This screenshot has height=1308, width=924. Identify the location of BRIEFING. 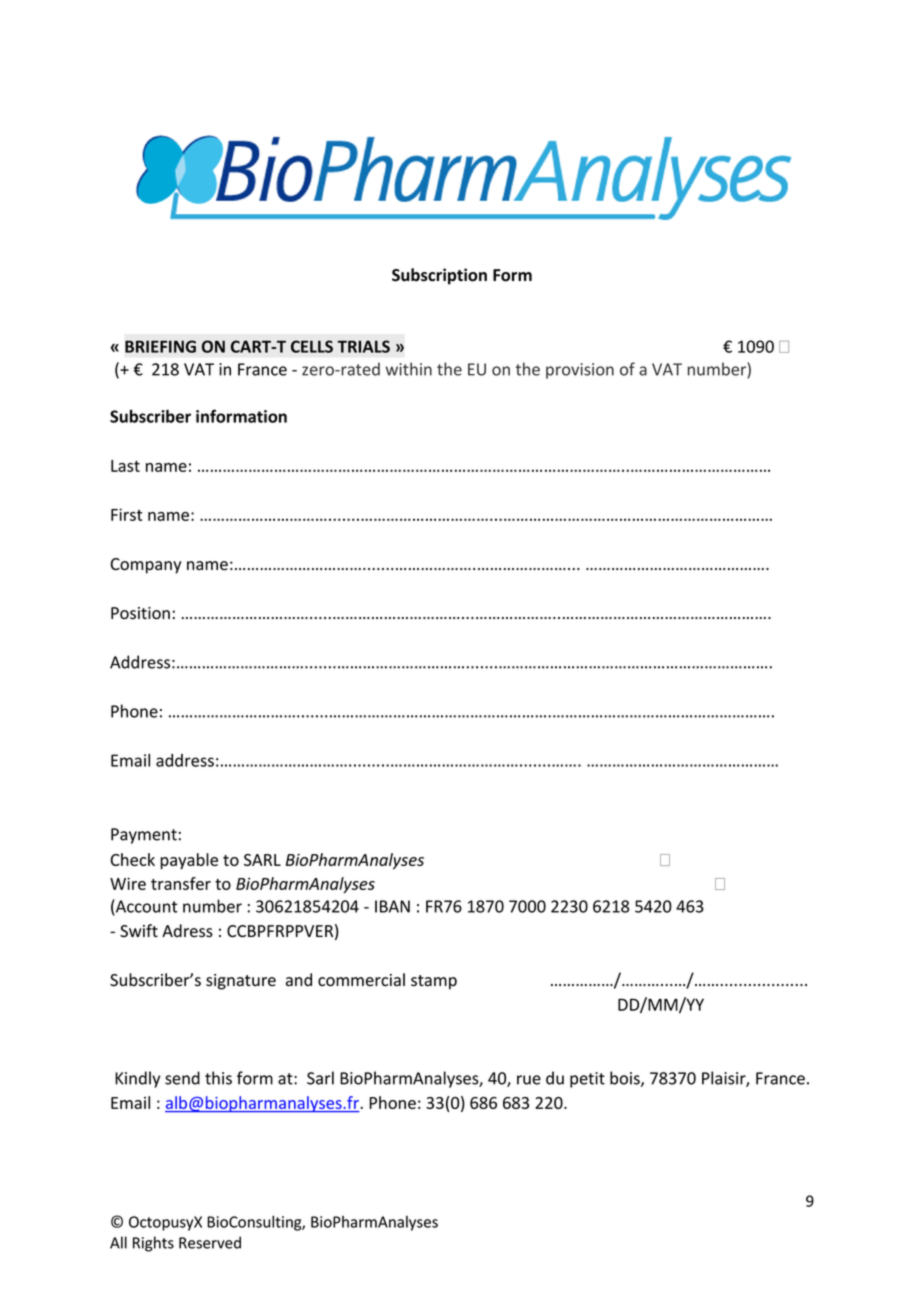
(160, 346).
